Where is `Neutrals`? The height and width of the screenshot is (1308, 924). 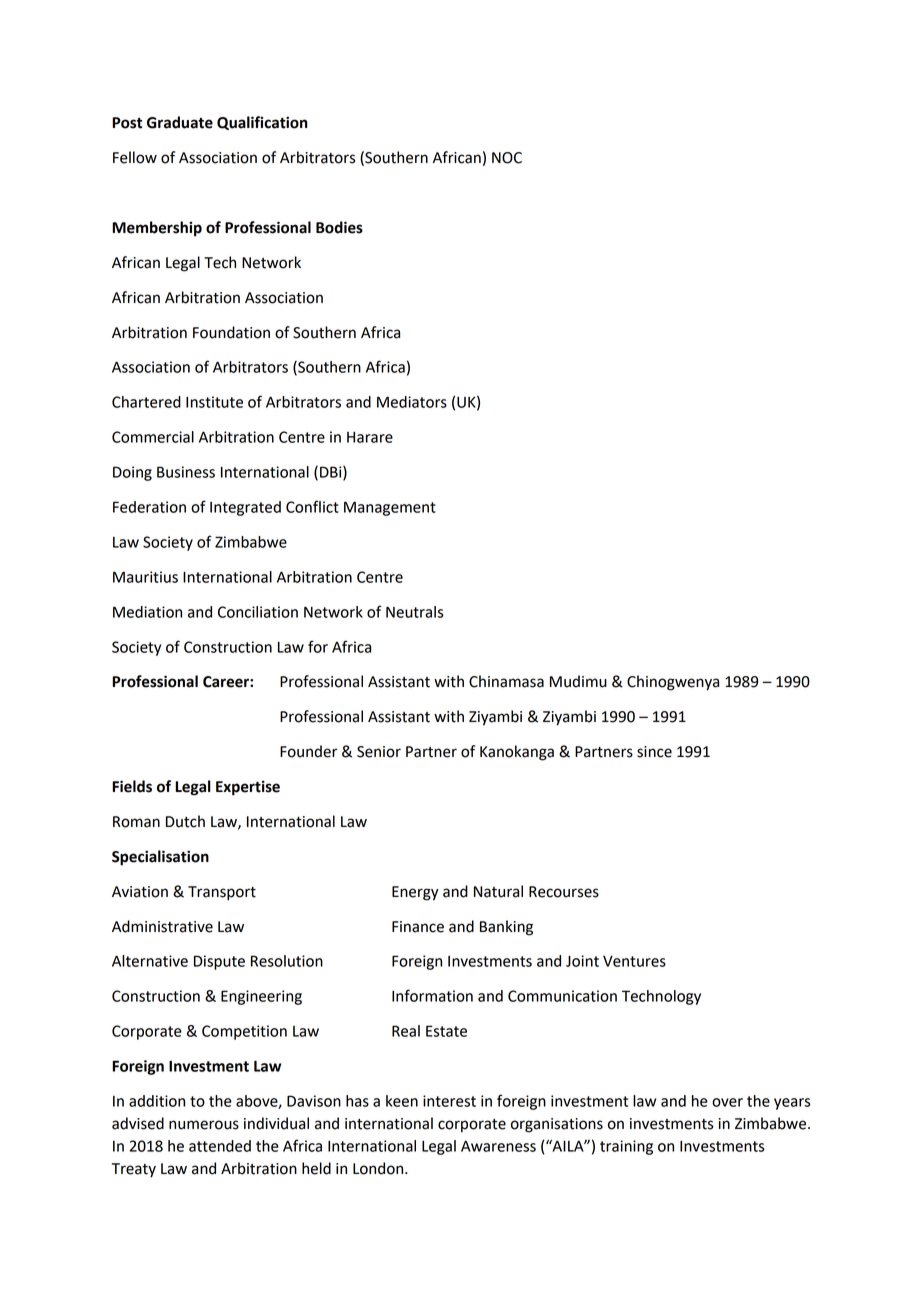
Neutrals is located at coordinates (414, 612).
